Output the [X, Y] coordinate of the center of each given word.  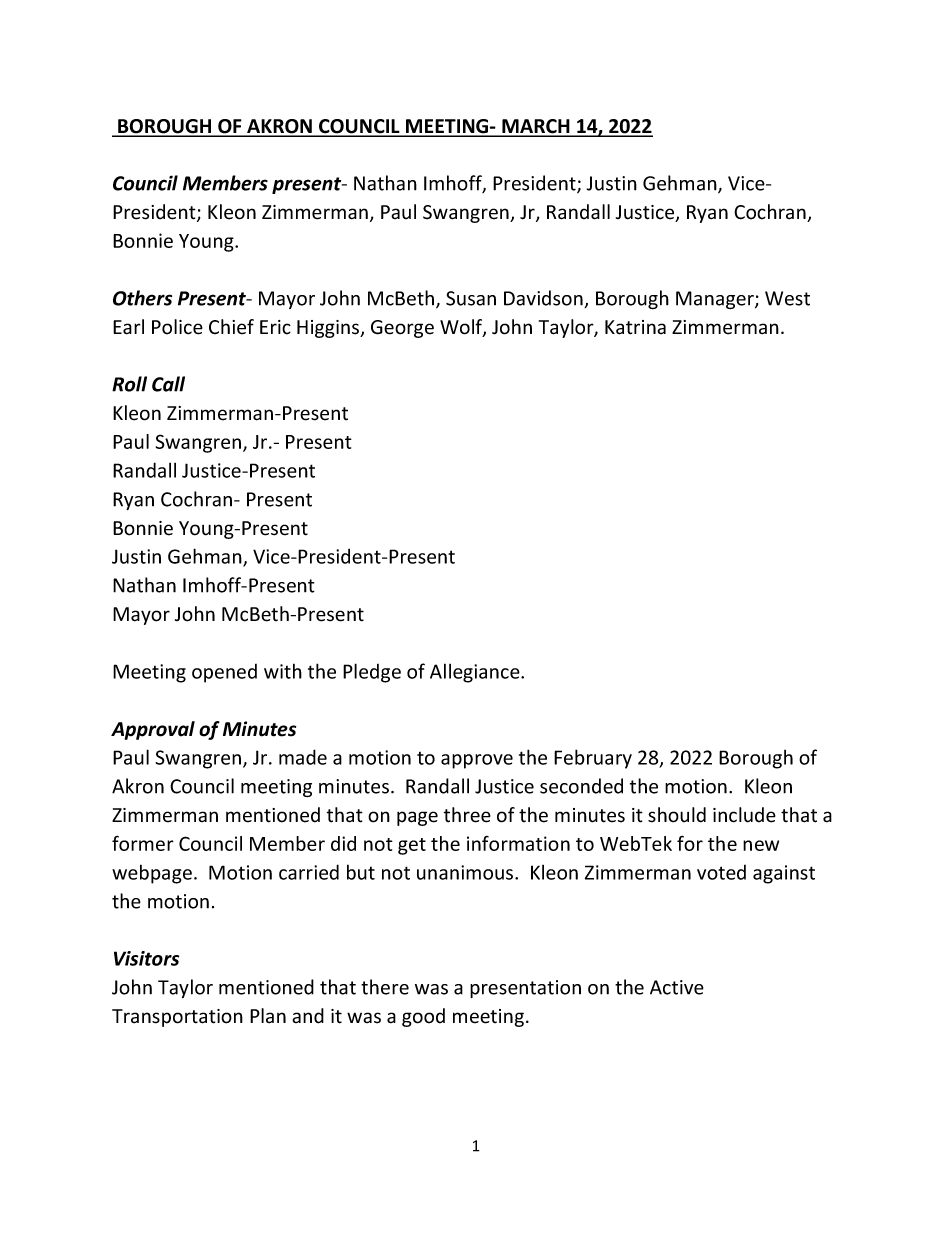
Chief [231, 327]
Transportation [177, 1018]
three [467, 815]
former [143, 843]
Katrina [635, 327]
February [593, 759]
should [677, 815]
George [402, 329]
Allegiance [476, 673]
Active [677, 987]
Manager [716, 300]
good [423, 1017]
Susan [471, 298]
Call [168, 384]
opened [224, 673]
